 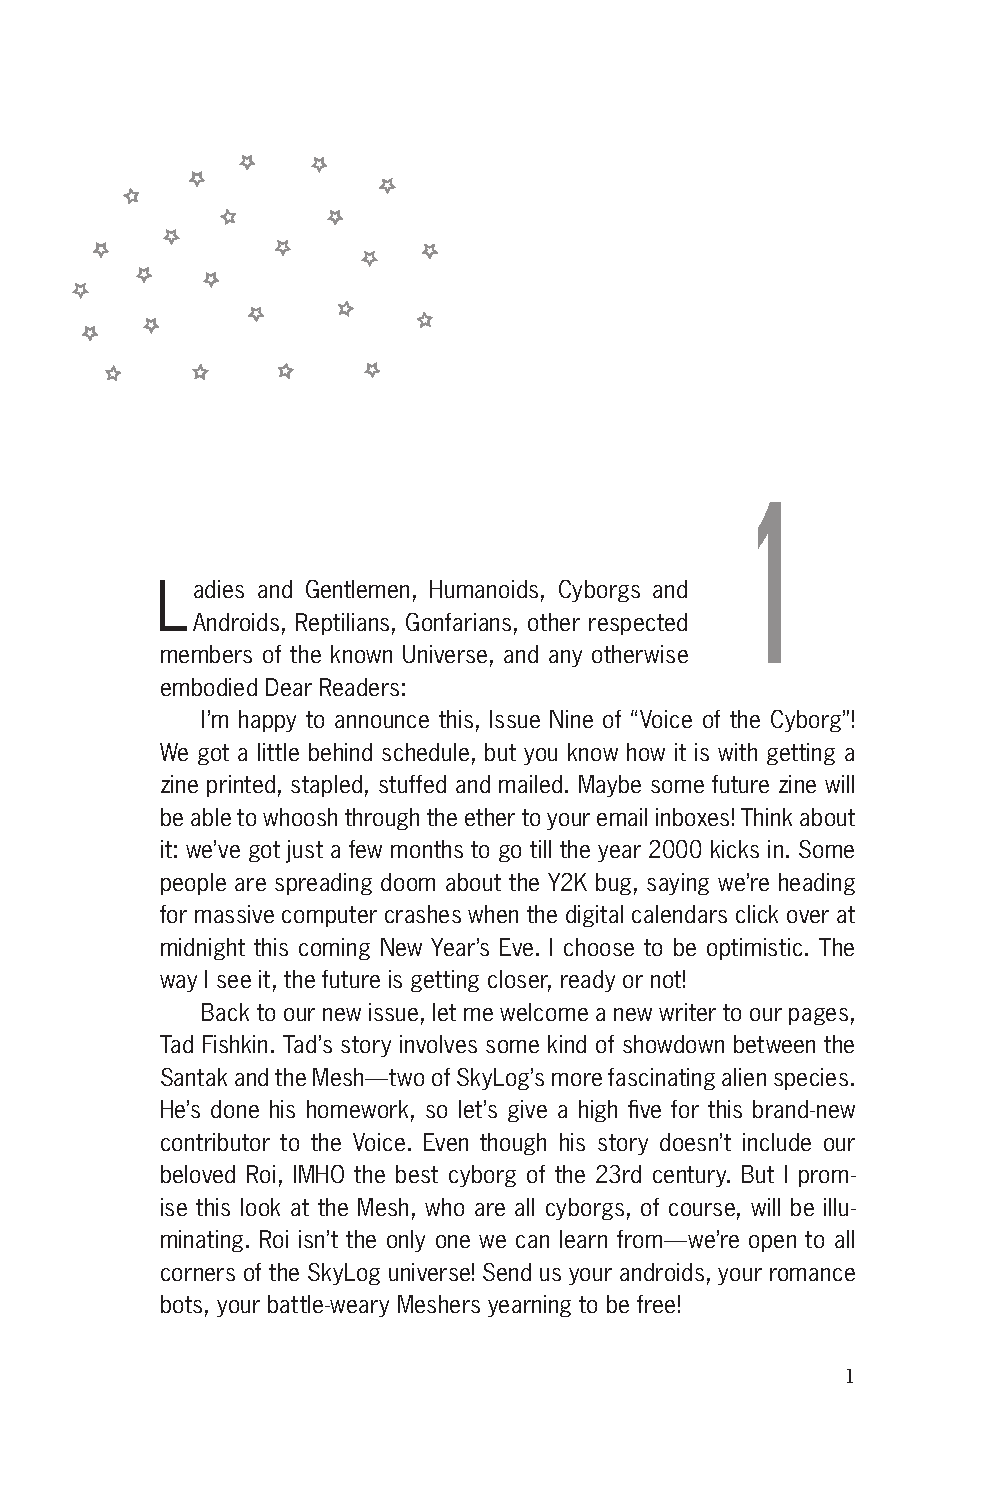 I want to click on corners, so click(x=198, y=1274).
